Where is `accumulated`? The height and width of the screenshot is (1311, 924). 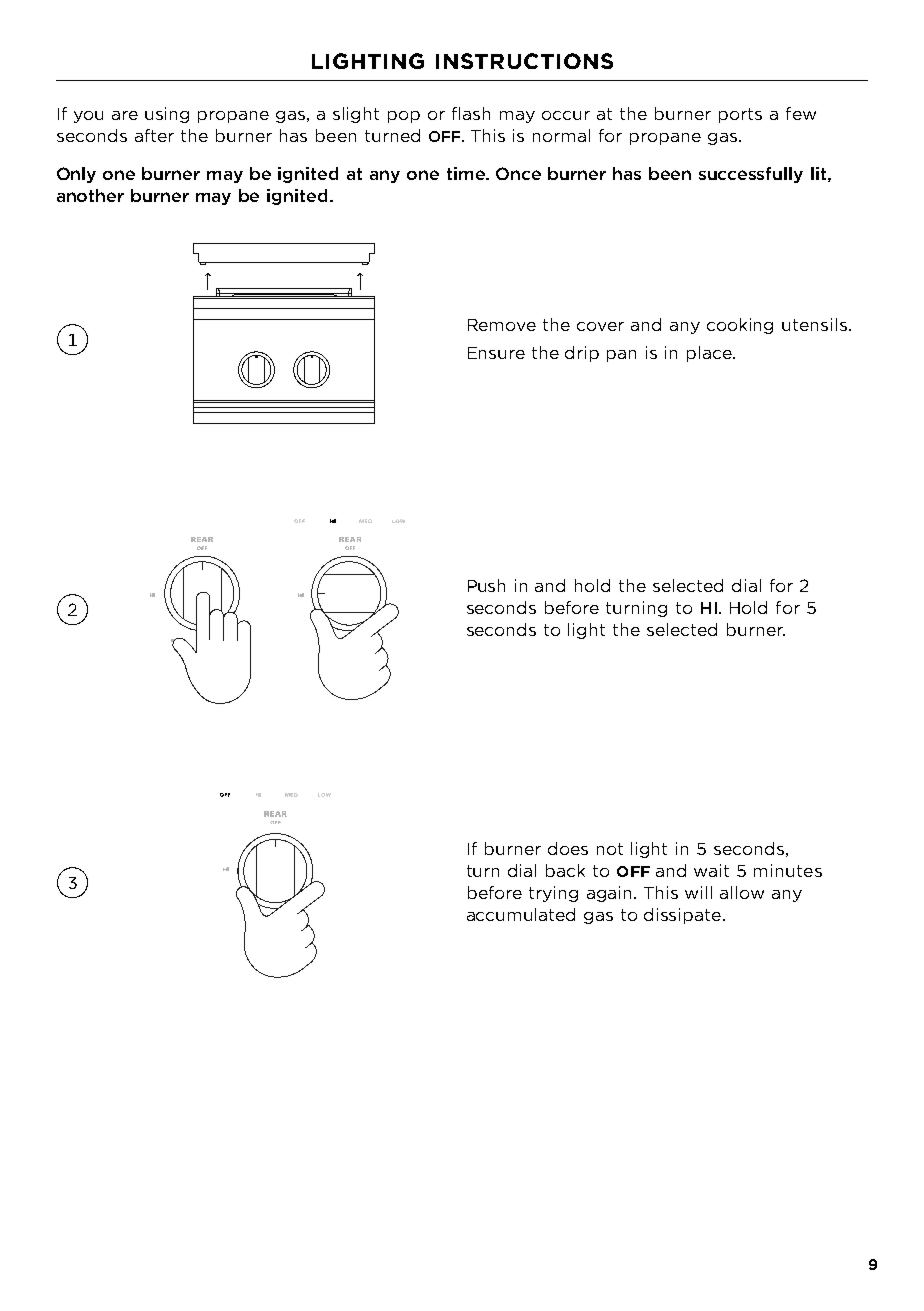
accumulated is located at coordinates (521, 914).
